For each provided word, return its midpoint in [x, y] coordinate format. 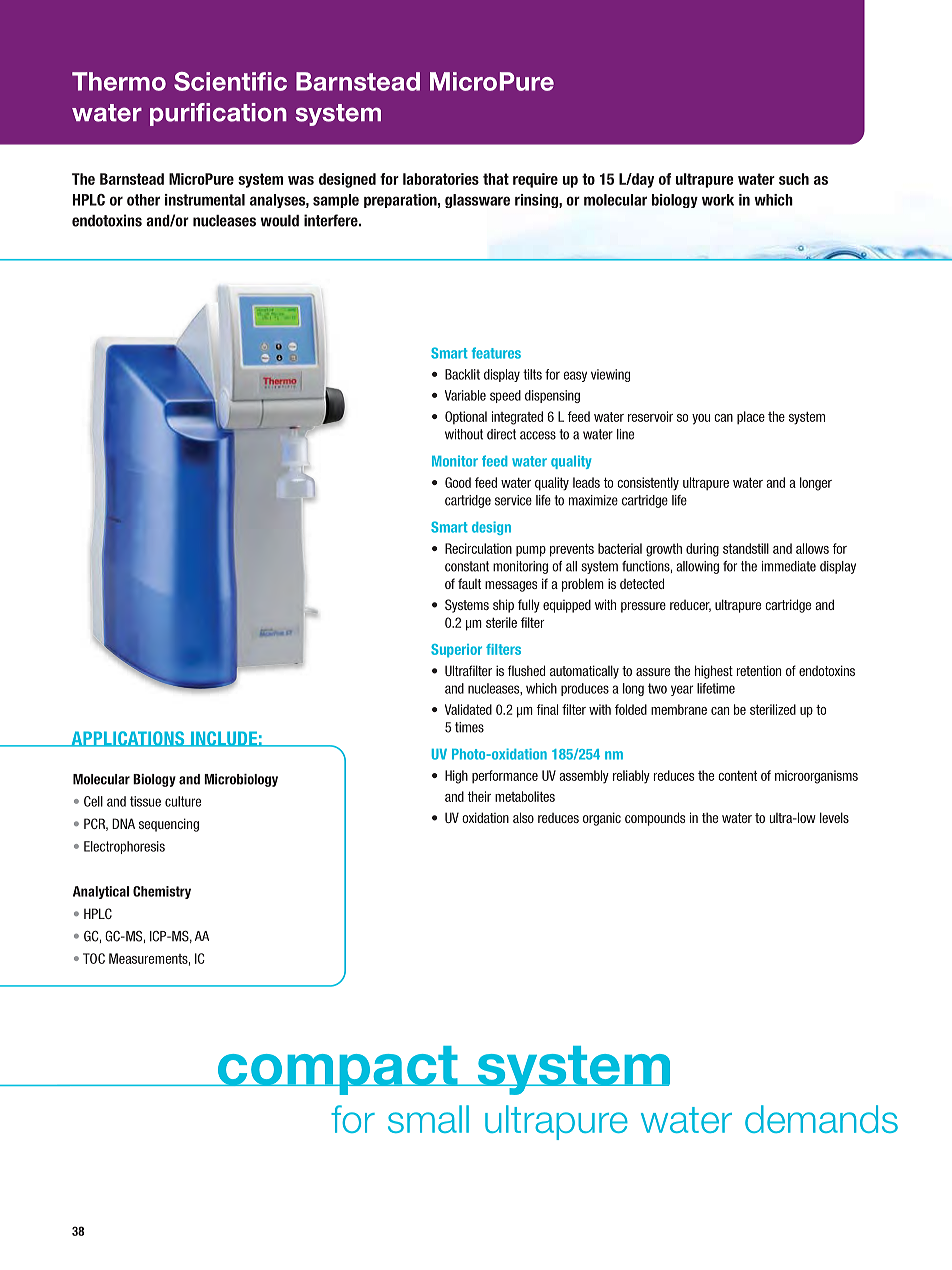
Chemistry [162, 892]
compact [338, 1070]
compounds [655, 819]
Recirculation [478, 548]
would [280, 221]
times [469, 727]
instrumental [205, 200]
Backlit [462, 374]
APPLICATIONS [128, 739]
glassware [477, 201]
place [751, 418]
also [523, 817]
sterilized [773, 709]
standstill [746, 548]
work [718, 200]
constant [467, 566]
